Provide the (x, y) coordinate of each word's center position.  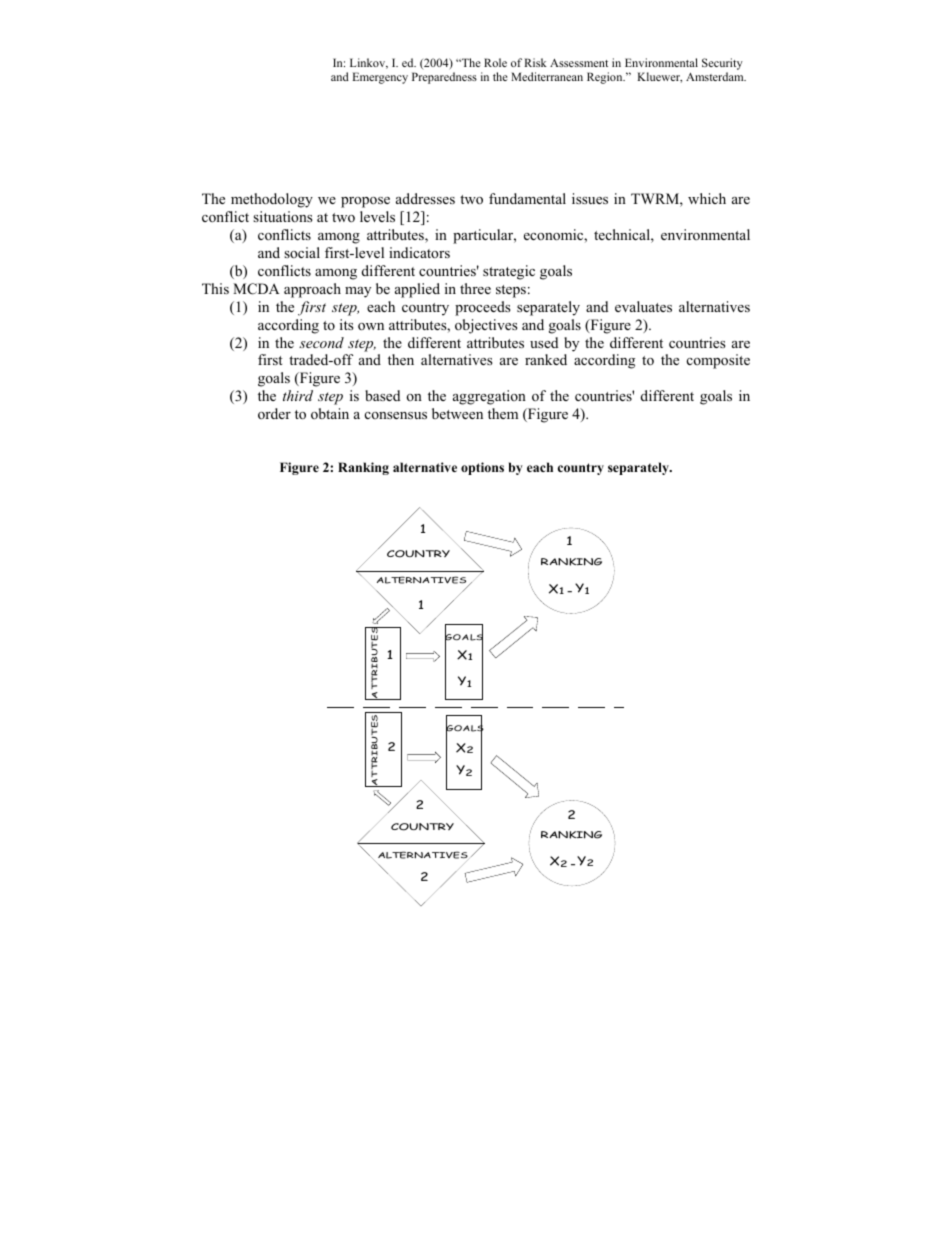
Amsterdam (716, 76)
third (298, 395)
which (707, 198)
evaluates (643, 306)
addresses (425, 198)
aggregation (489, 397)
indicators (419, 252)
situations (283, 216)
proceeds (483, 308)
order (274, 413)
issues (590, 198)
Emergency (380, 78)
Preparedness (444, 78)
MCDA (256, 289)
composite (718, 361)
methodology (272, 200)
